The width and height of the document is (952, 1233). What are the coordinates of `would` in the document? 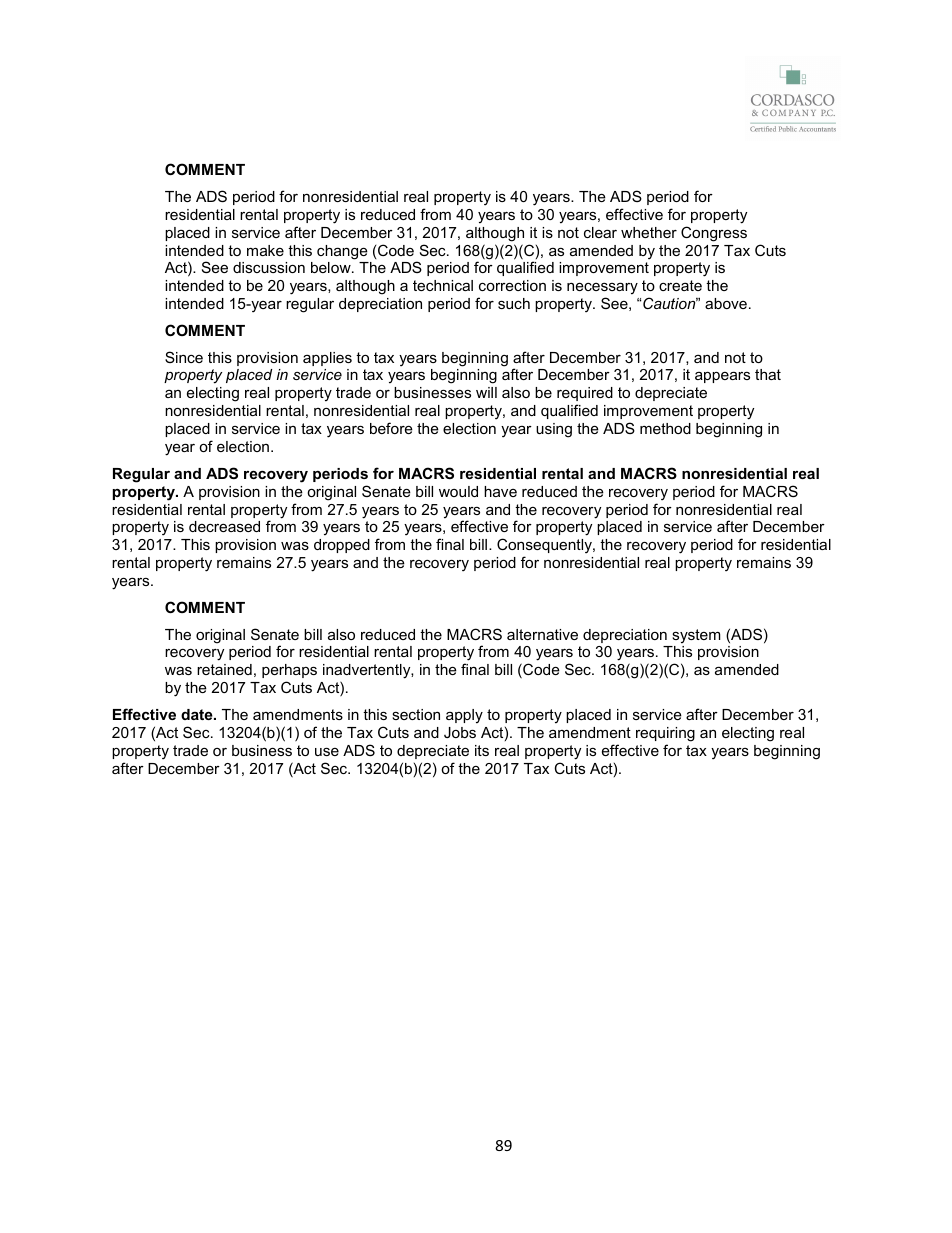 It's located at (458, 491).
